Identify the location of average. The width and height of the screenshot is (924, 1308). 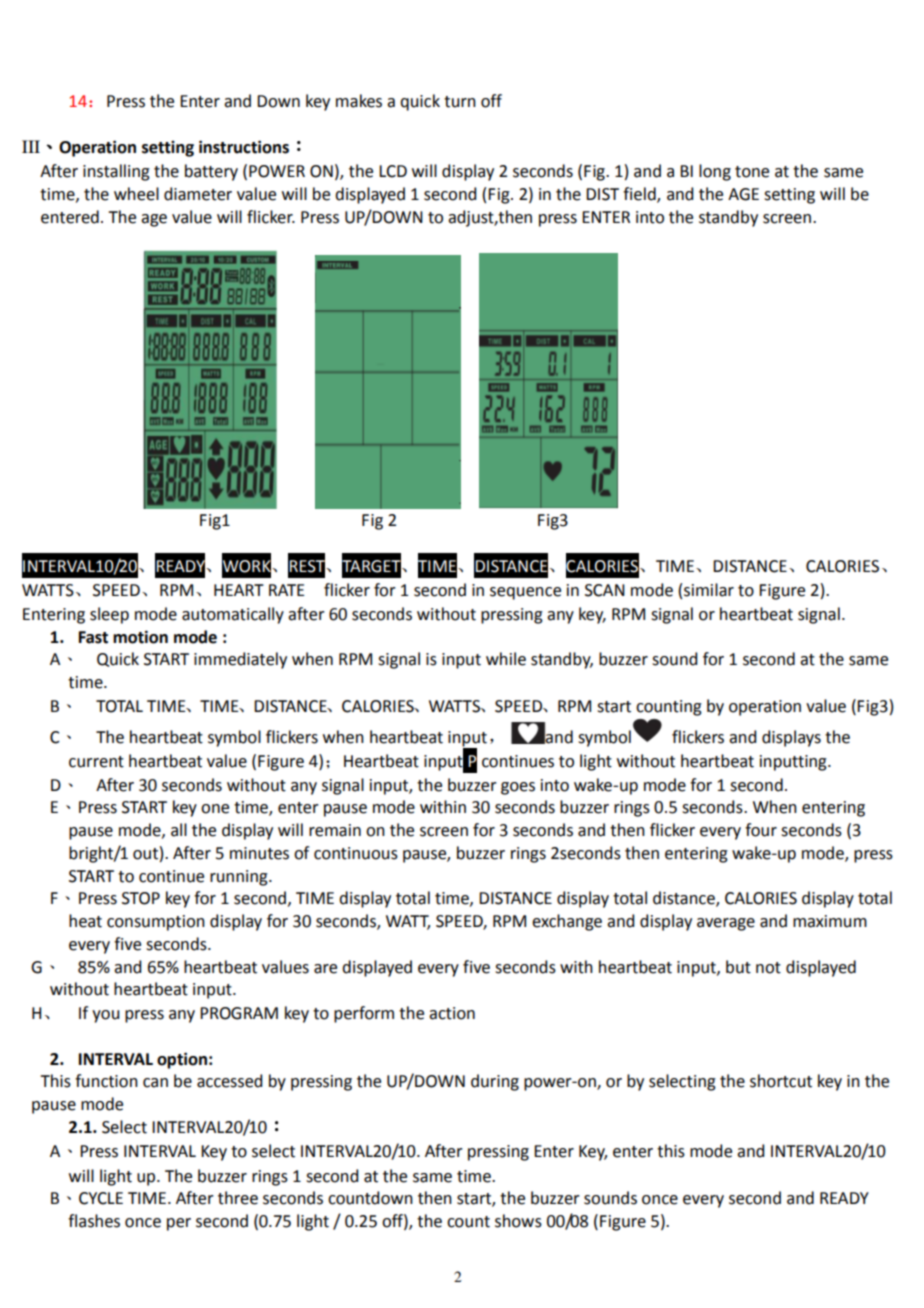
(726, 924).
